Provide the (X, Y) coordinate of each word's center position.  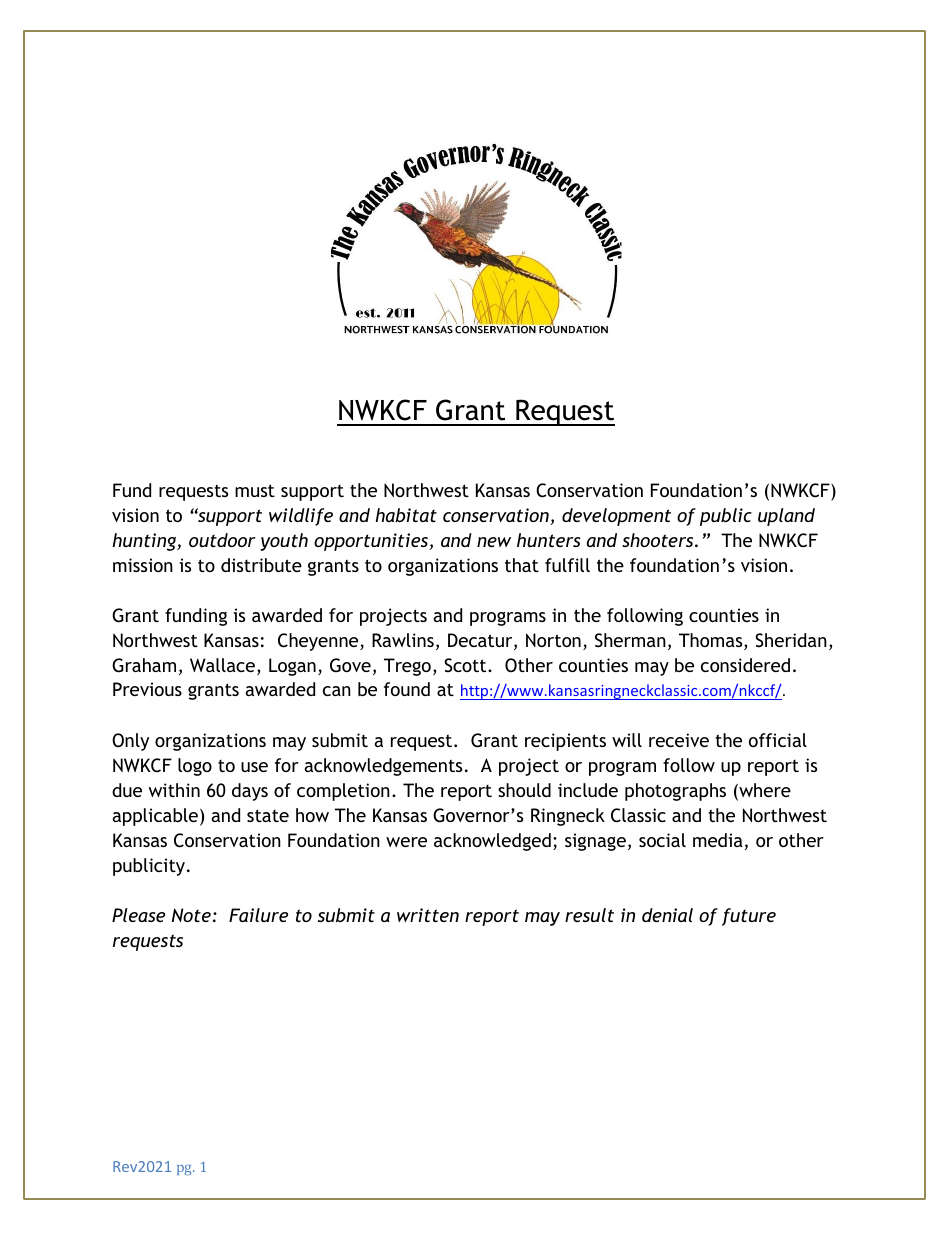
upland (786, 517)
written (428, 915)
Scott (466, 665)
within (174, 790)
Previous (147, 689)
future (749, 917)
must (255, 490)
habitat (406, 515)
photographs (675, 792)
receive (679, 740)
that (522, 565)
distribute (261, 565)
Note (191, 915)
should (524, 790)
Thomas (712, 641)
